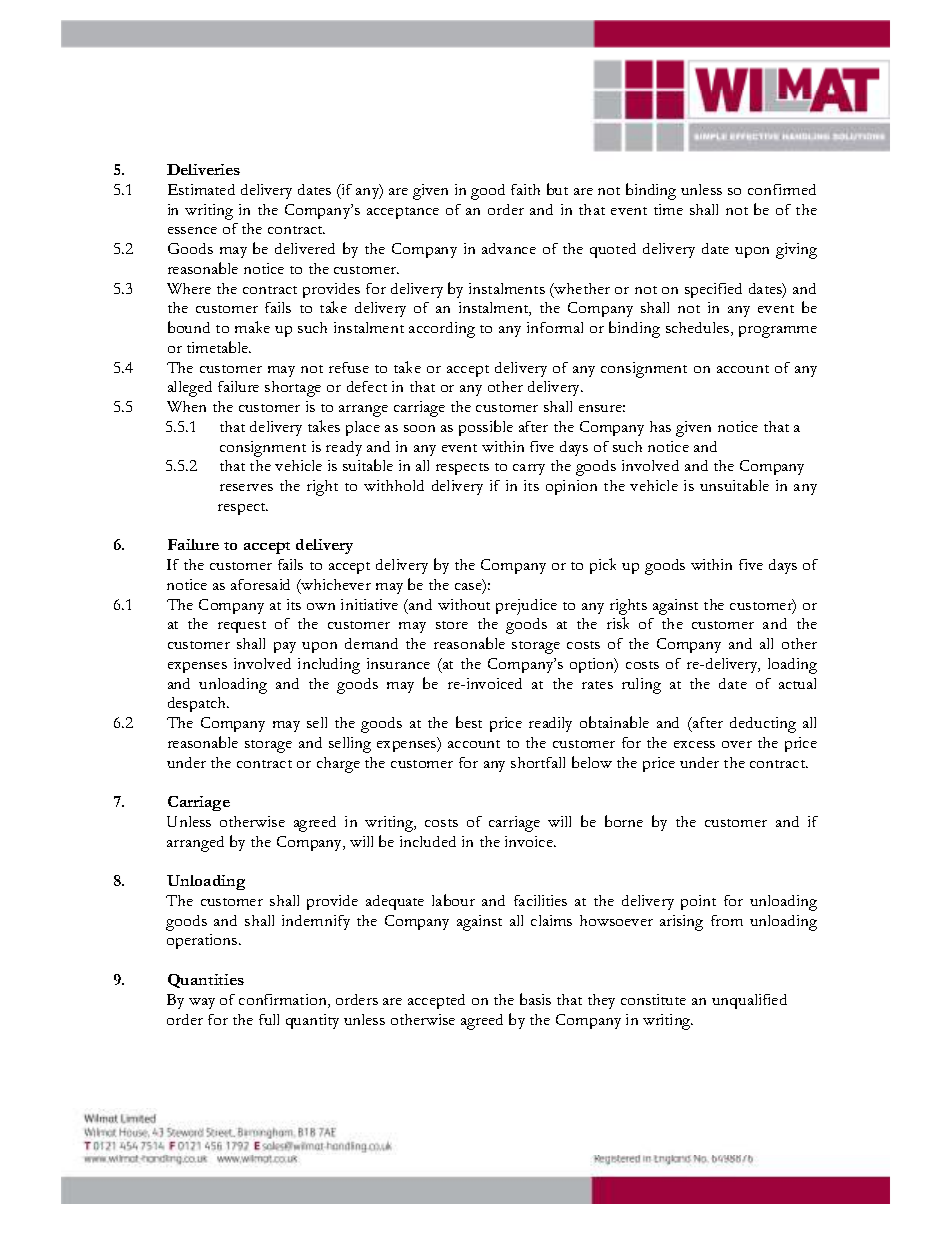 The width and height of the screenshot is (952, 1233). Describe the element at coordinates (525, 189) in the screenshot. I see `faith` at that location.
